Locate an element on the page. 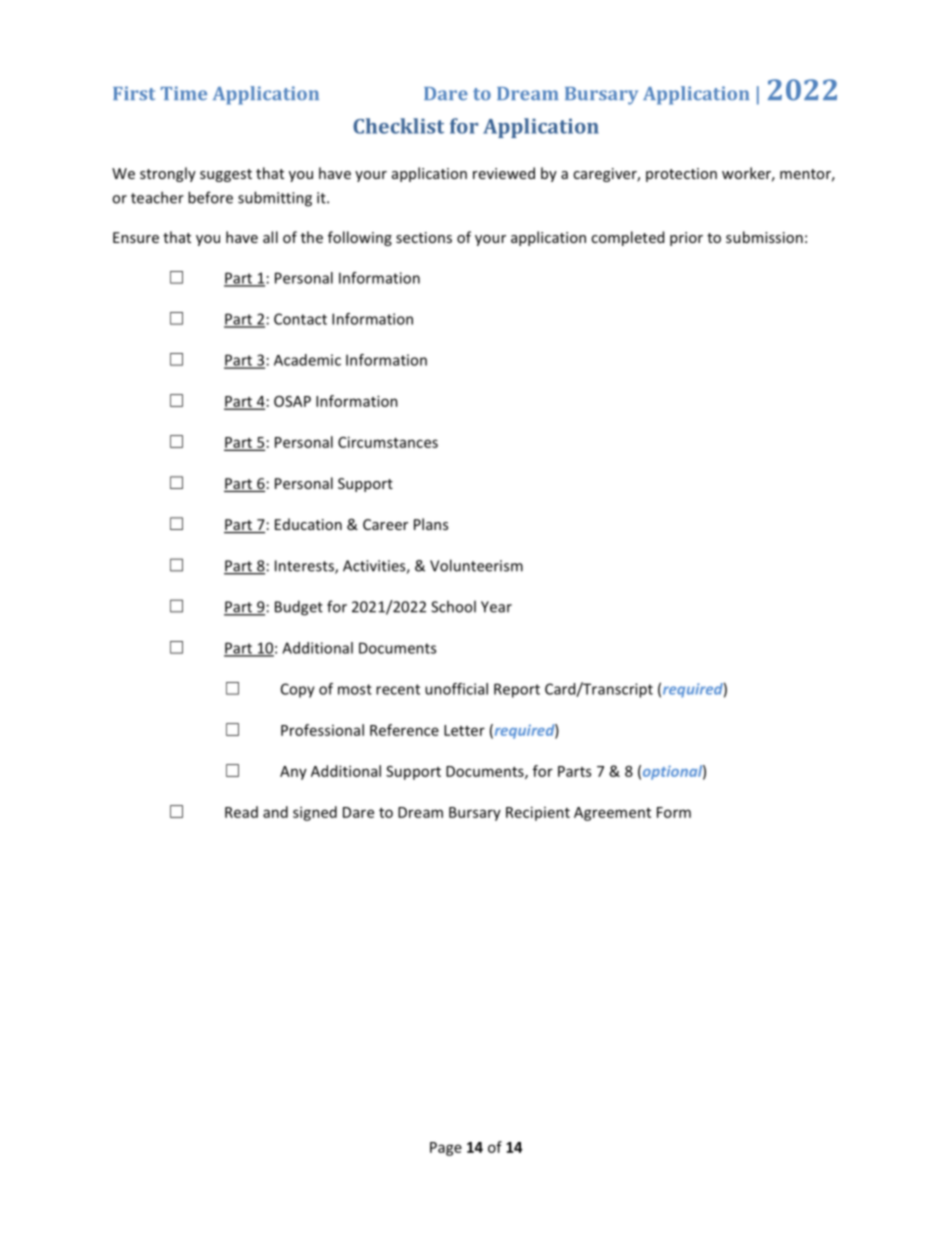 This page has height=1233, width=952. protection is located at coordinates (681, 175).
